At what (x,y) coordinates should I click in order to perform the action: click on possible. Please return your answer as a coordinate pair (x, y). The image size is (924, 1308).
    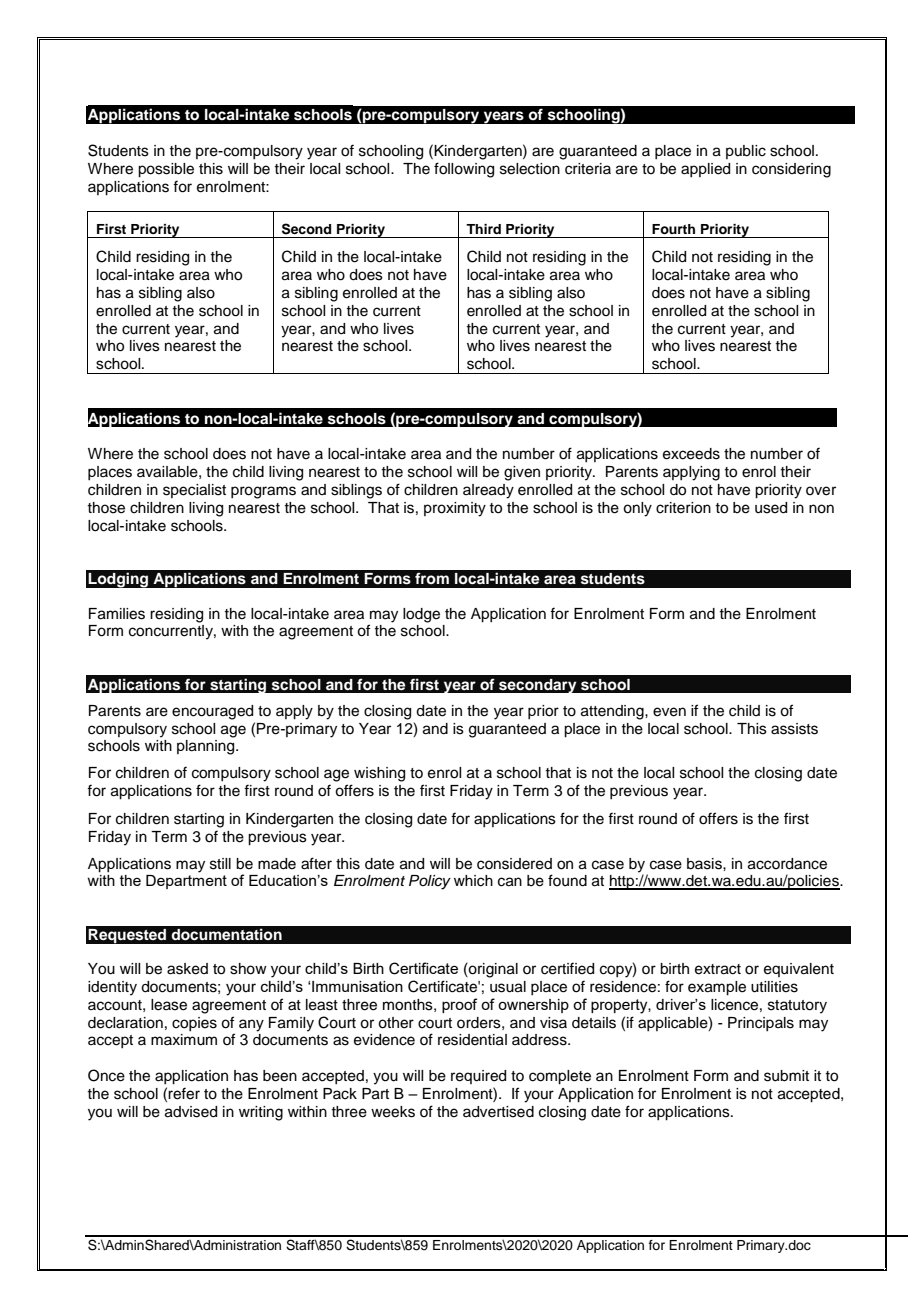
    Looking at the image, I should click on (166, 170).
